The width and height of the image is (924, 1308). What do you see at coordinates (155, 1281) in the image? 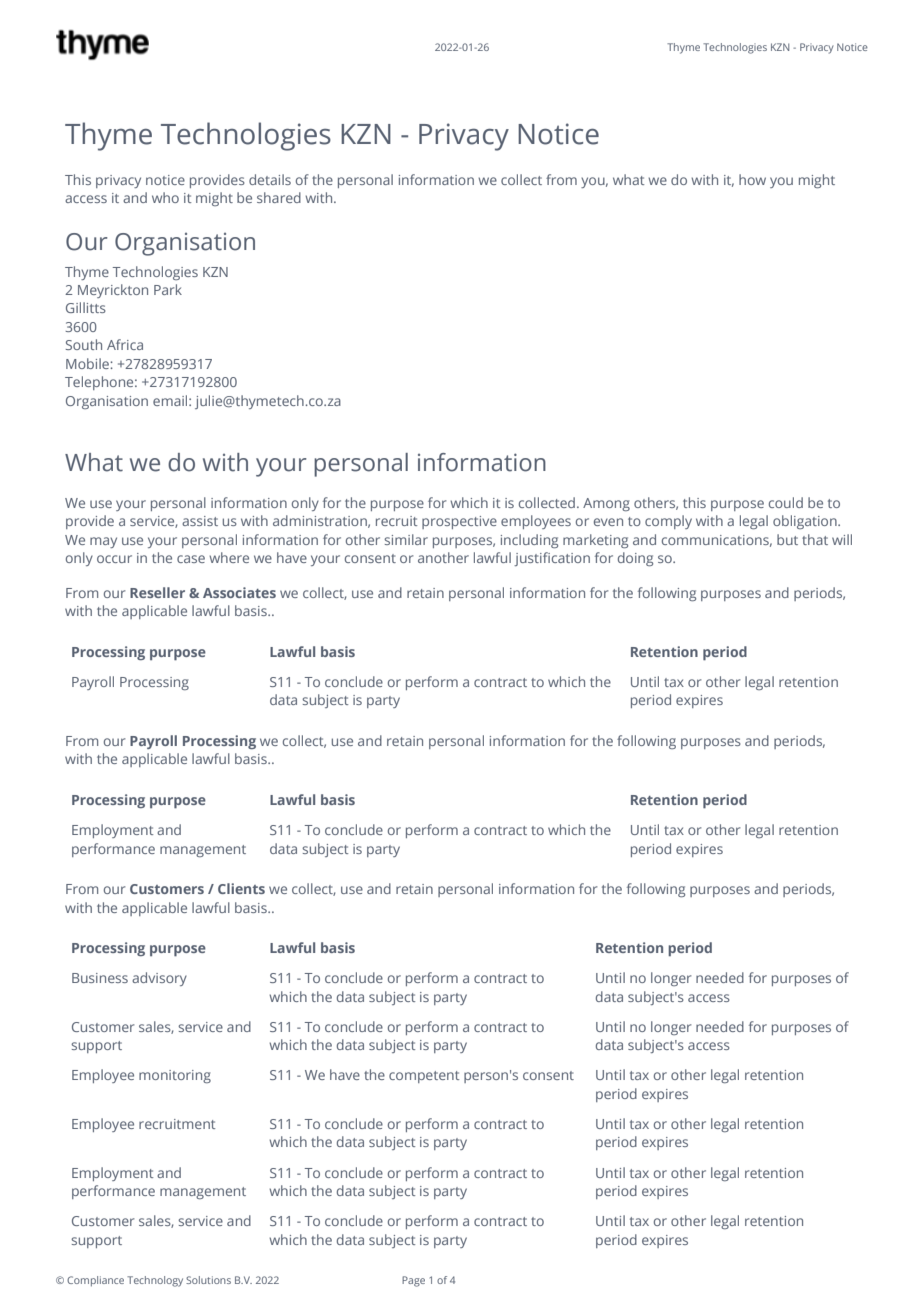
I see `Technology` at bounding box center [155, 1281].
